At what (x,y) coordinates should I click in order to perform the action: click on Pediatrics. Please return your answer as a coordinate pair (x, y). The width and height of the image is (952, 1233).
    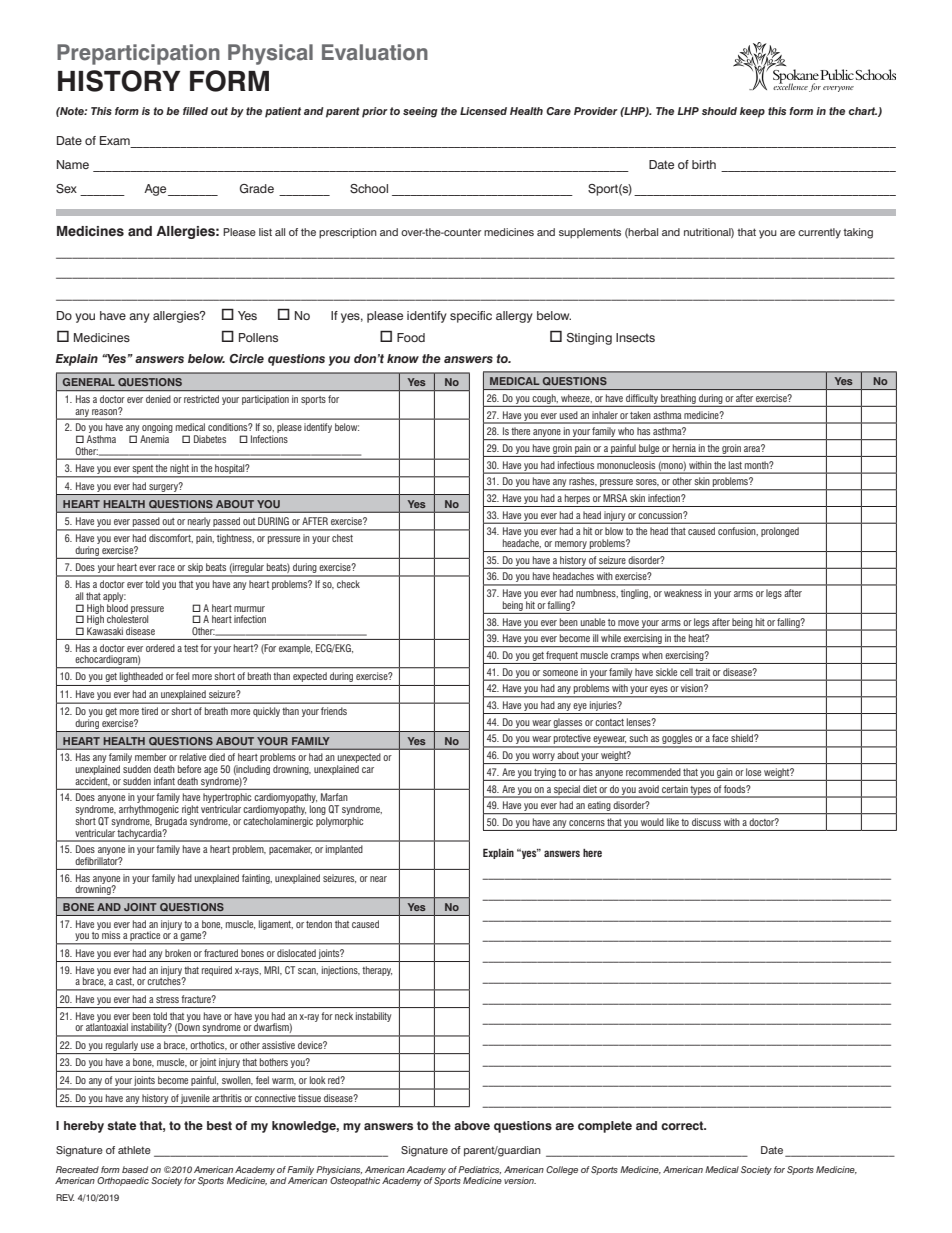
    Looking at the image, I should click on (479, 1170).
